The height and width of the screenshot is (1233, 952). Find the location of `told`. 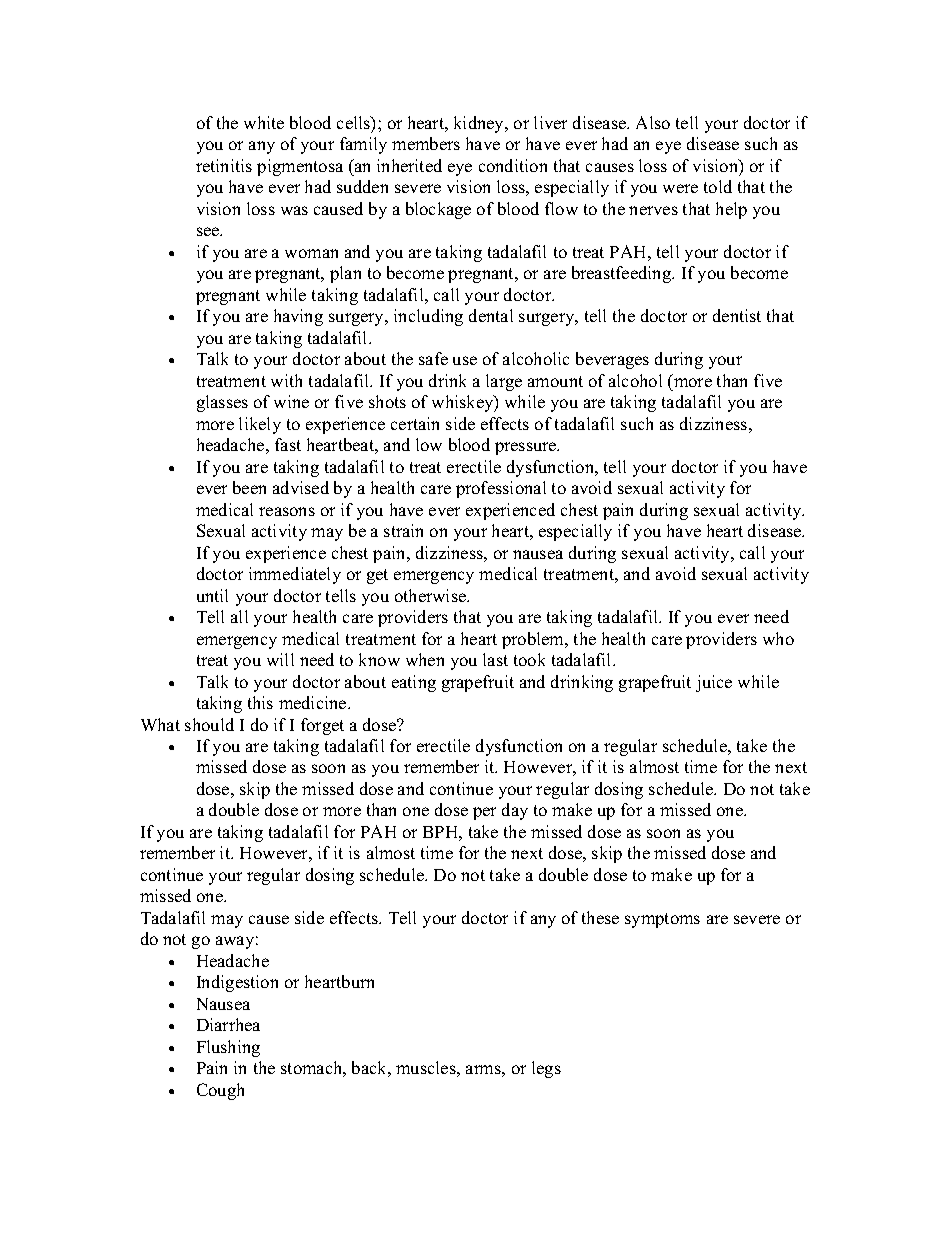

told is located at coordinates (718, 186).
